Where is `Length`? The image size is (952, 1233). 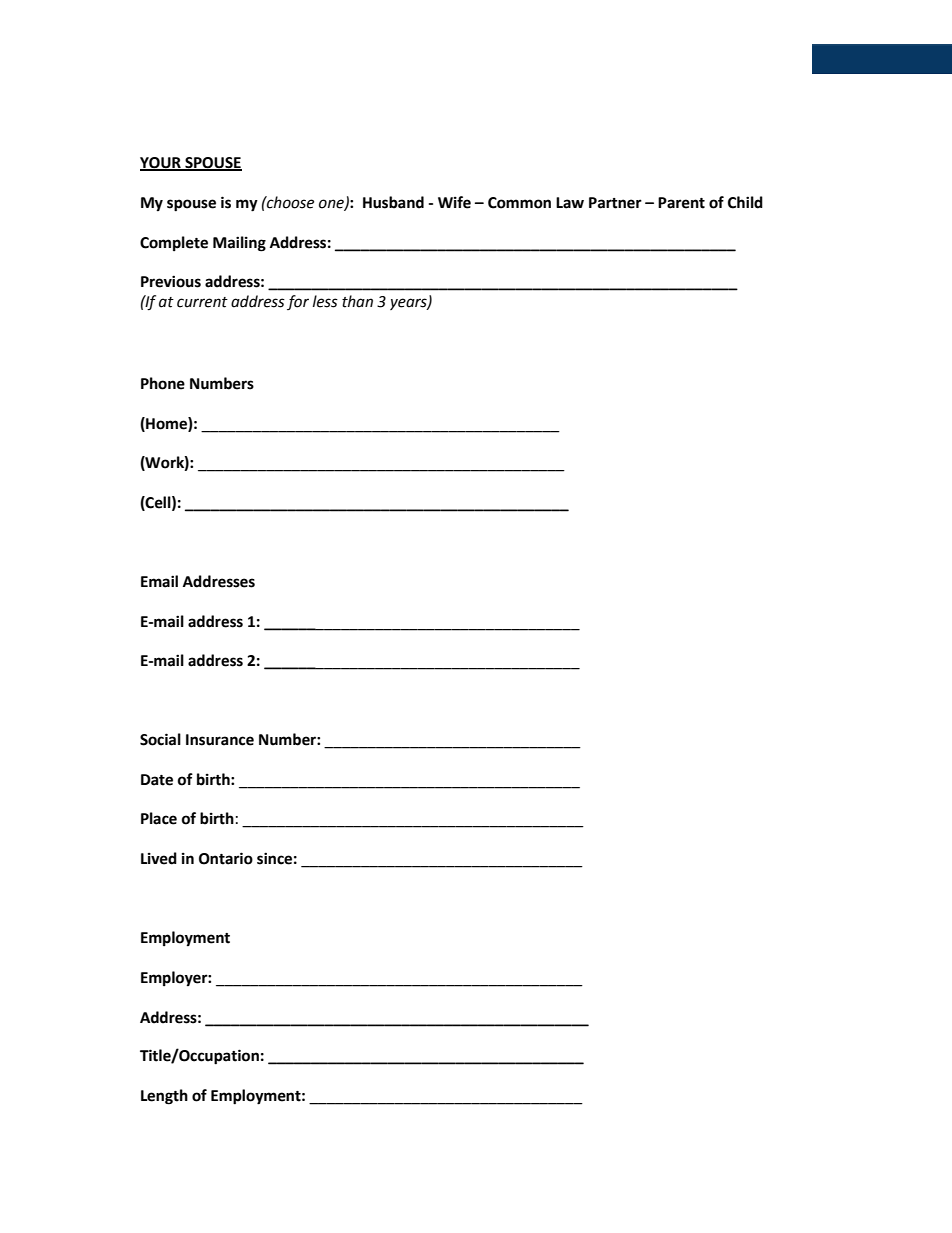 Length is located at coordinates (164, 1097).
